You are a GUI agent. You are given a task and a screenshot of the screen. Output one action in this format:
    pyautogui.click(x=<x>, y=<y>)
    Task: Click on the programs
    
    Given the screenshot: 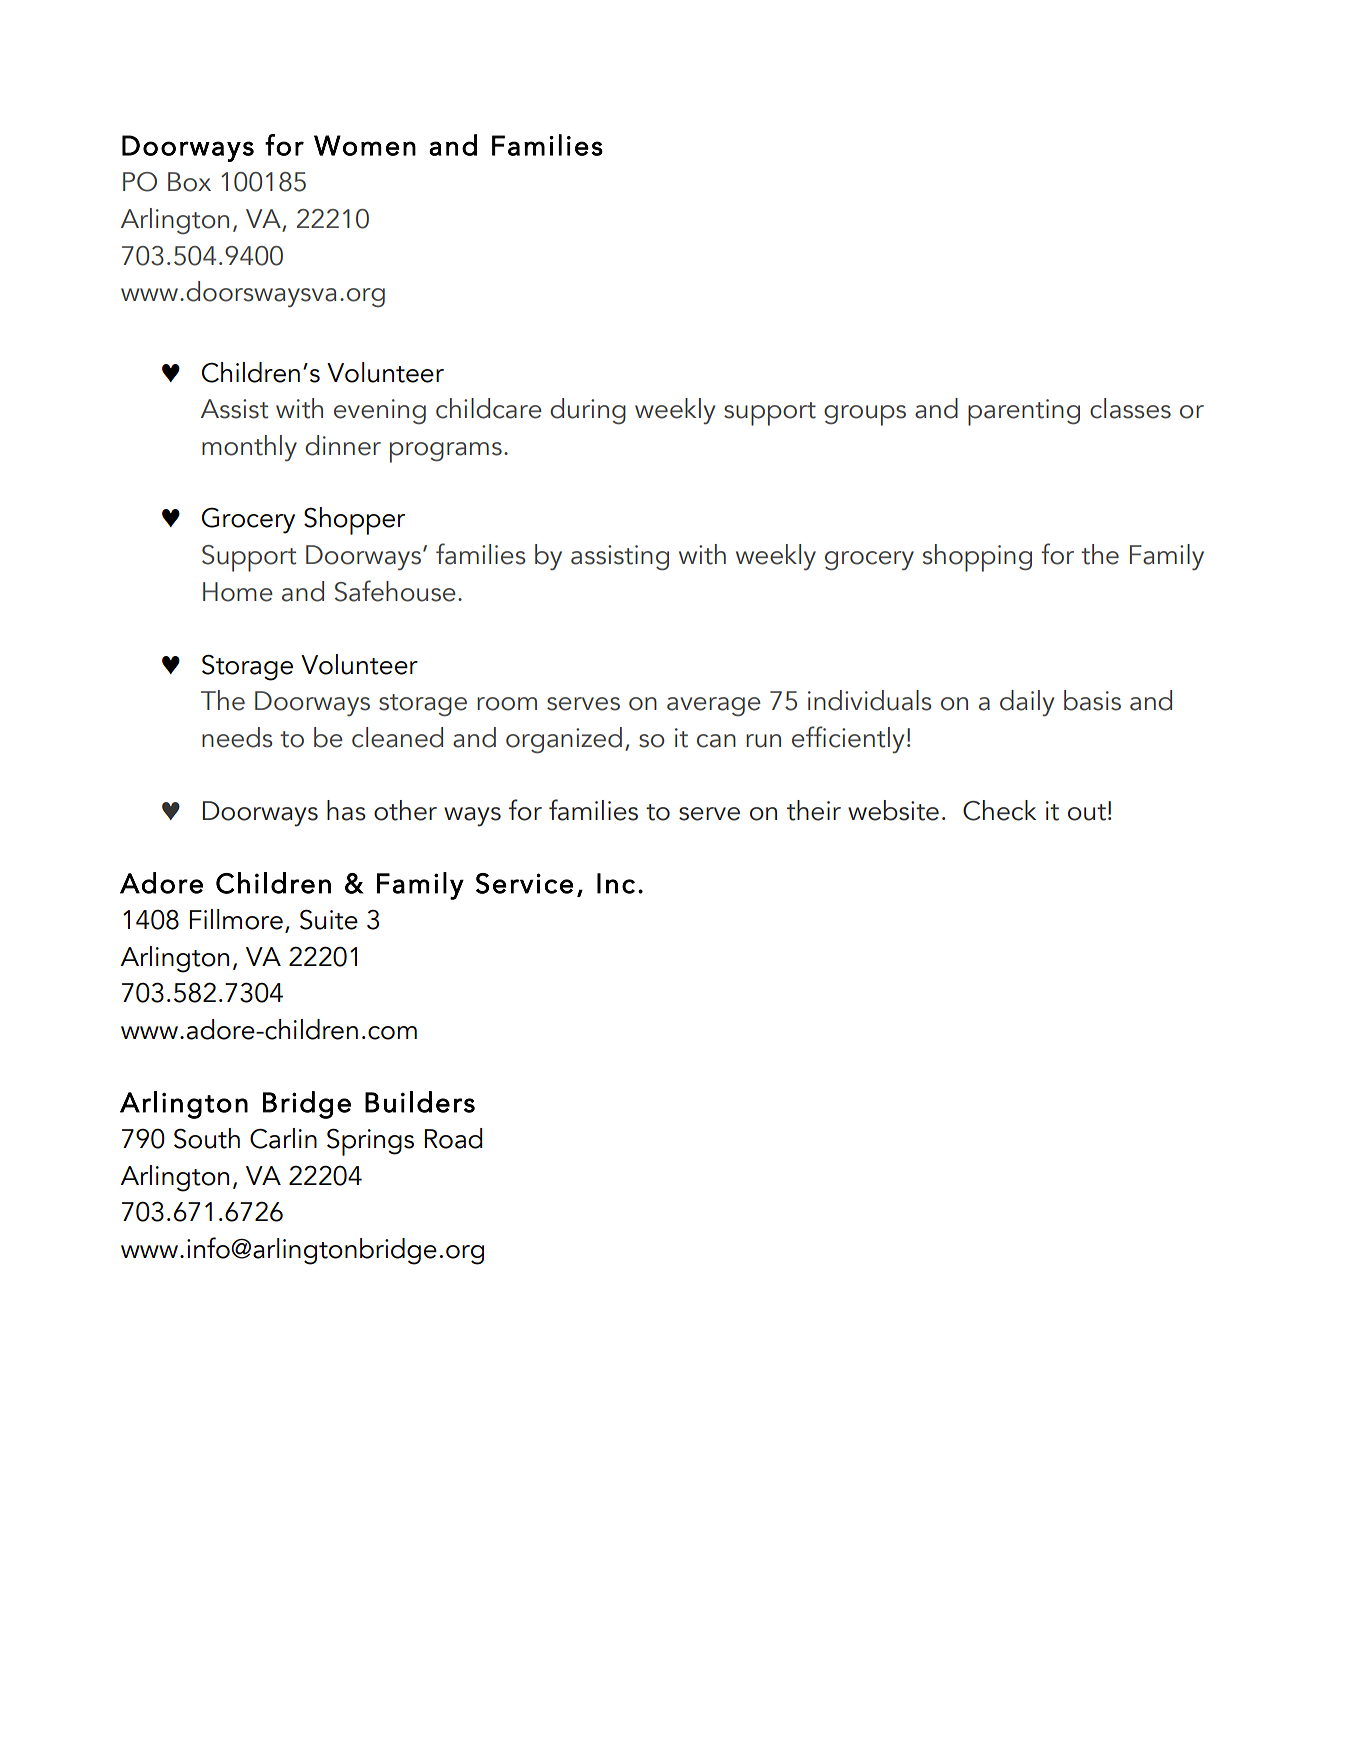 What is the action you would take?
    pyautogui.click(x=446, y=452)
